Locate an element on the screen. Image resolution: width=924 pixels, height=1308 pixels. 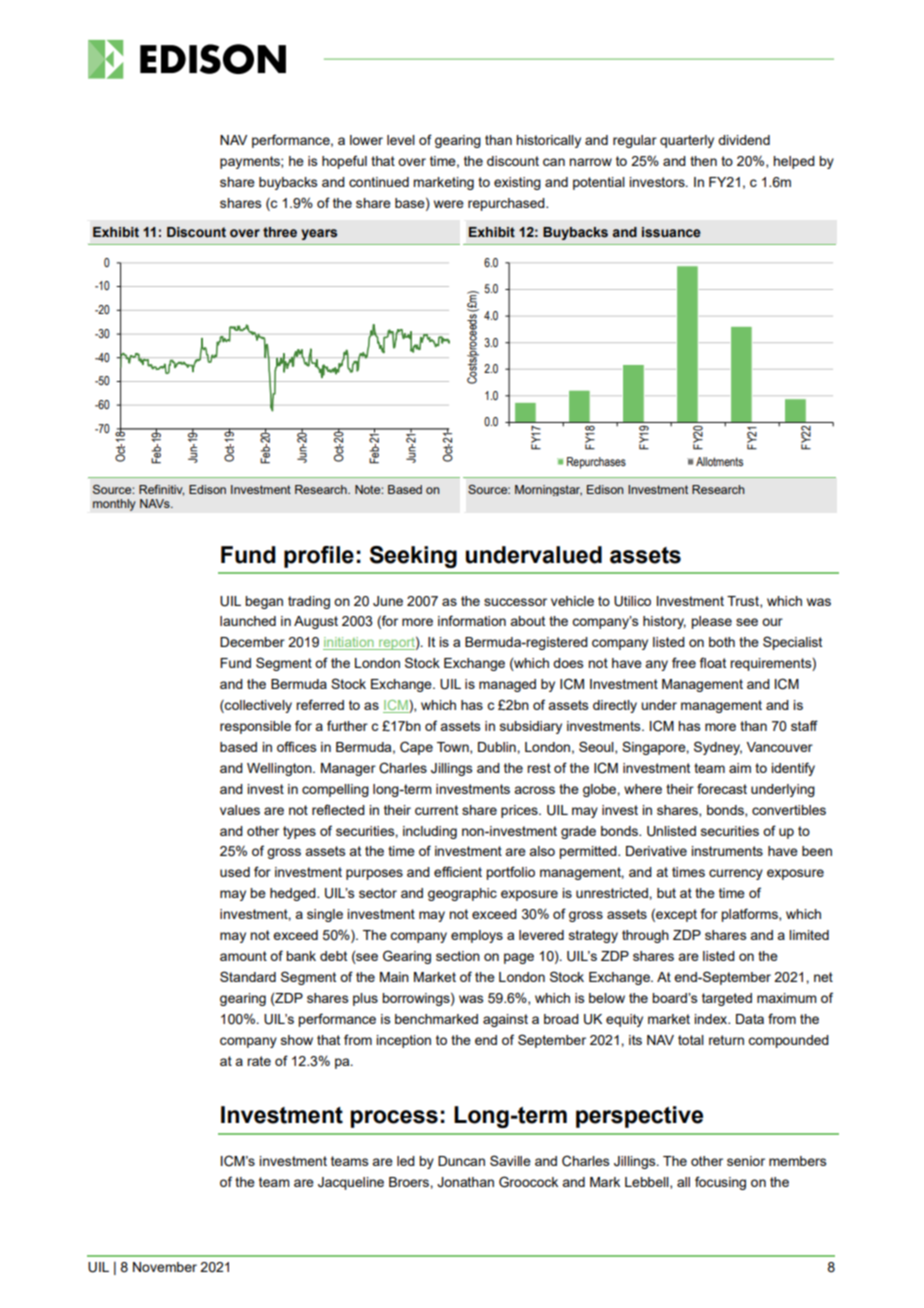
Morningstar is located at coordinates (548, 490).
